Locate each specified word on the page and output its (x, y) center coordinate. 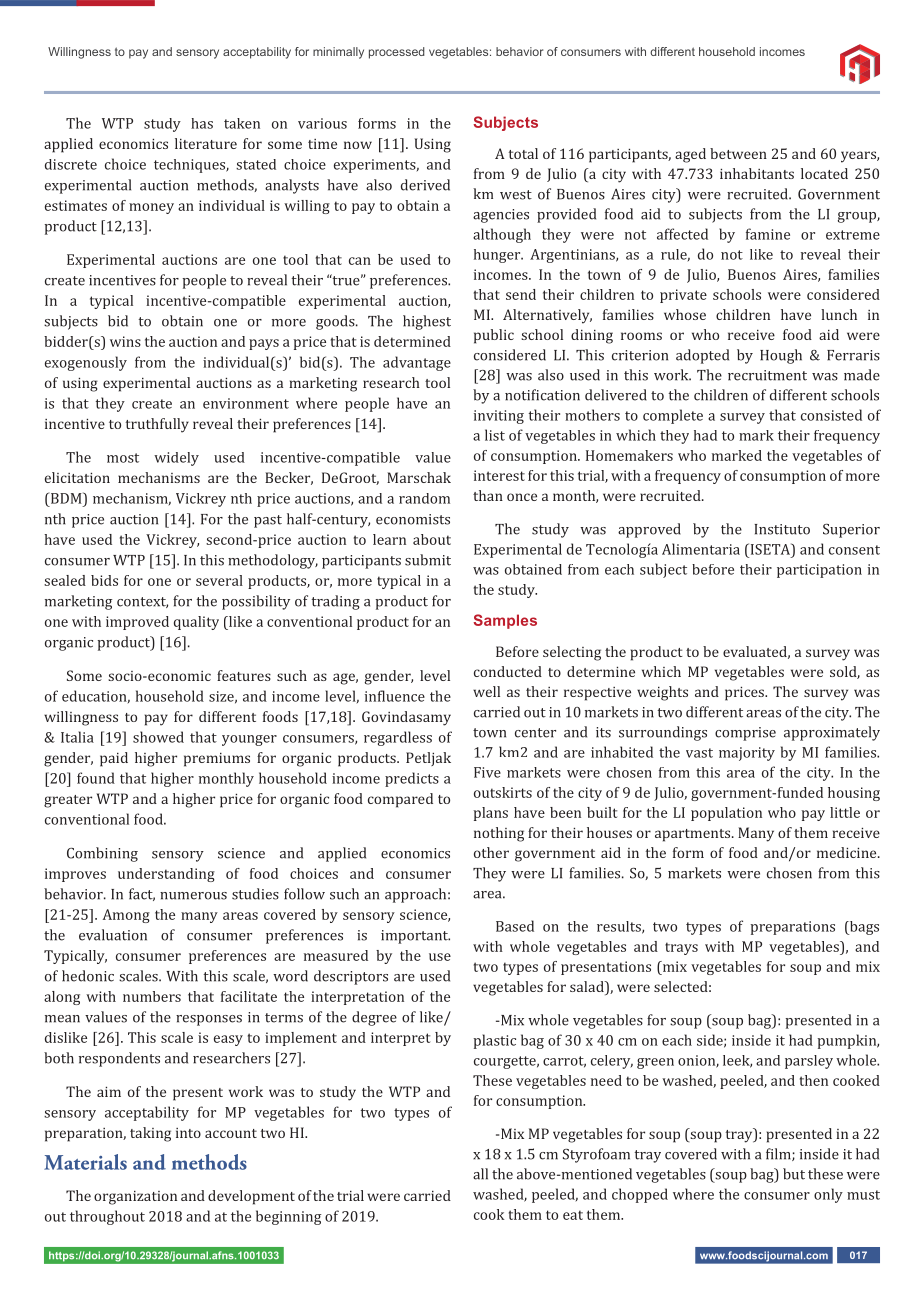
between (738, 153)
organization (135, 1198)
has (202, 123)
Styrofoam (596, 1155)
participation (819, 571)
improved (137, 623)
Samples (505, 621)
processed (397, 53)
